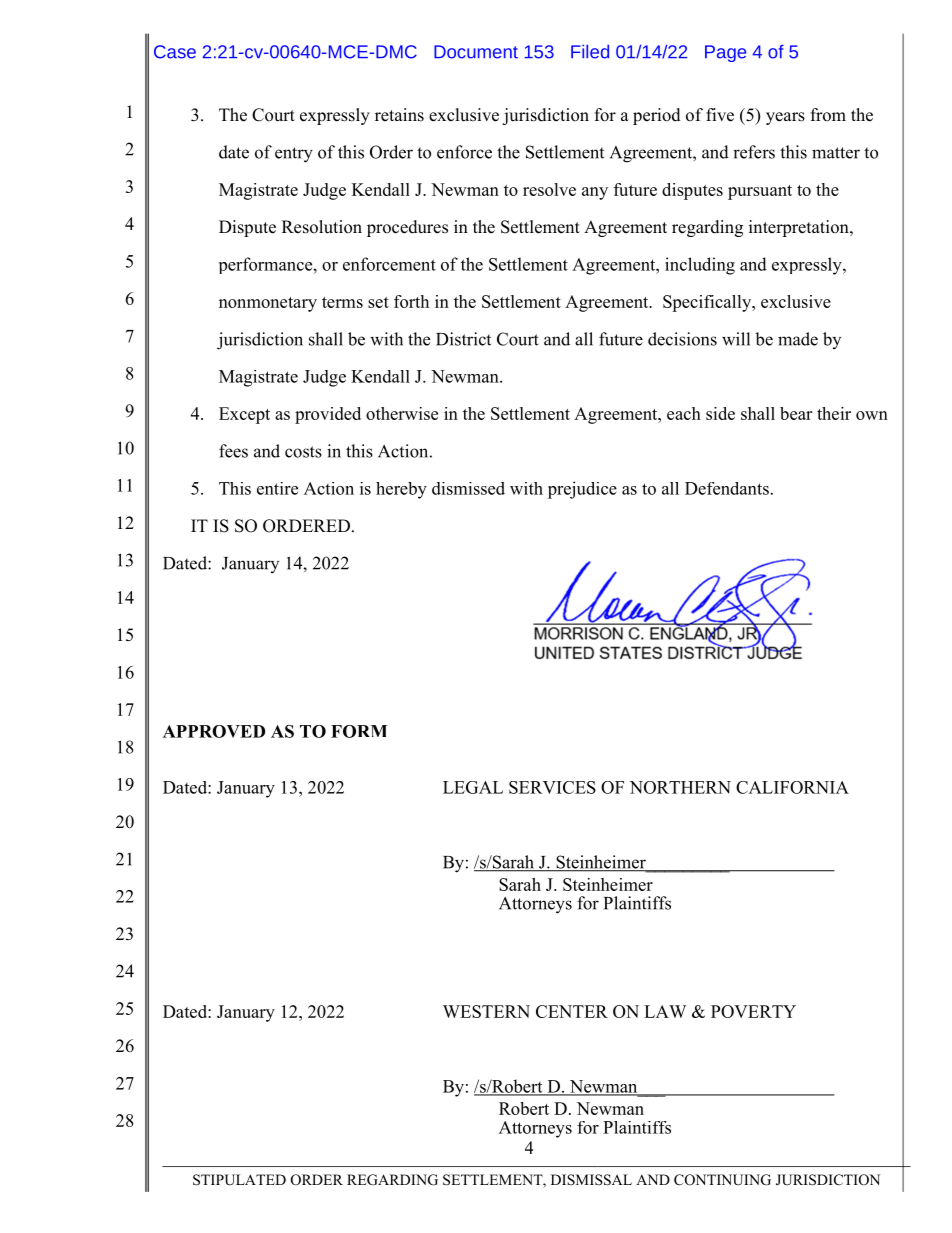 Image resolution: width=952 pixels, height=1233 pixels. Describe the element at coordinates (727, 488) in the page. I see `Defendants` at that location.
